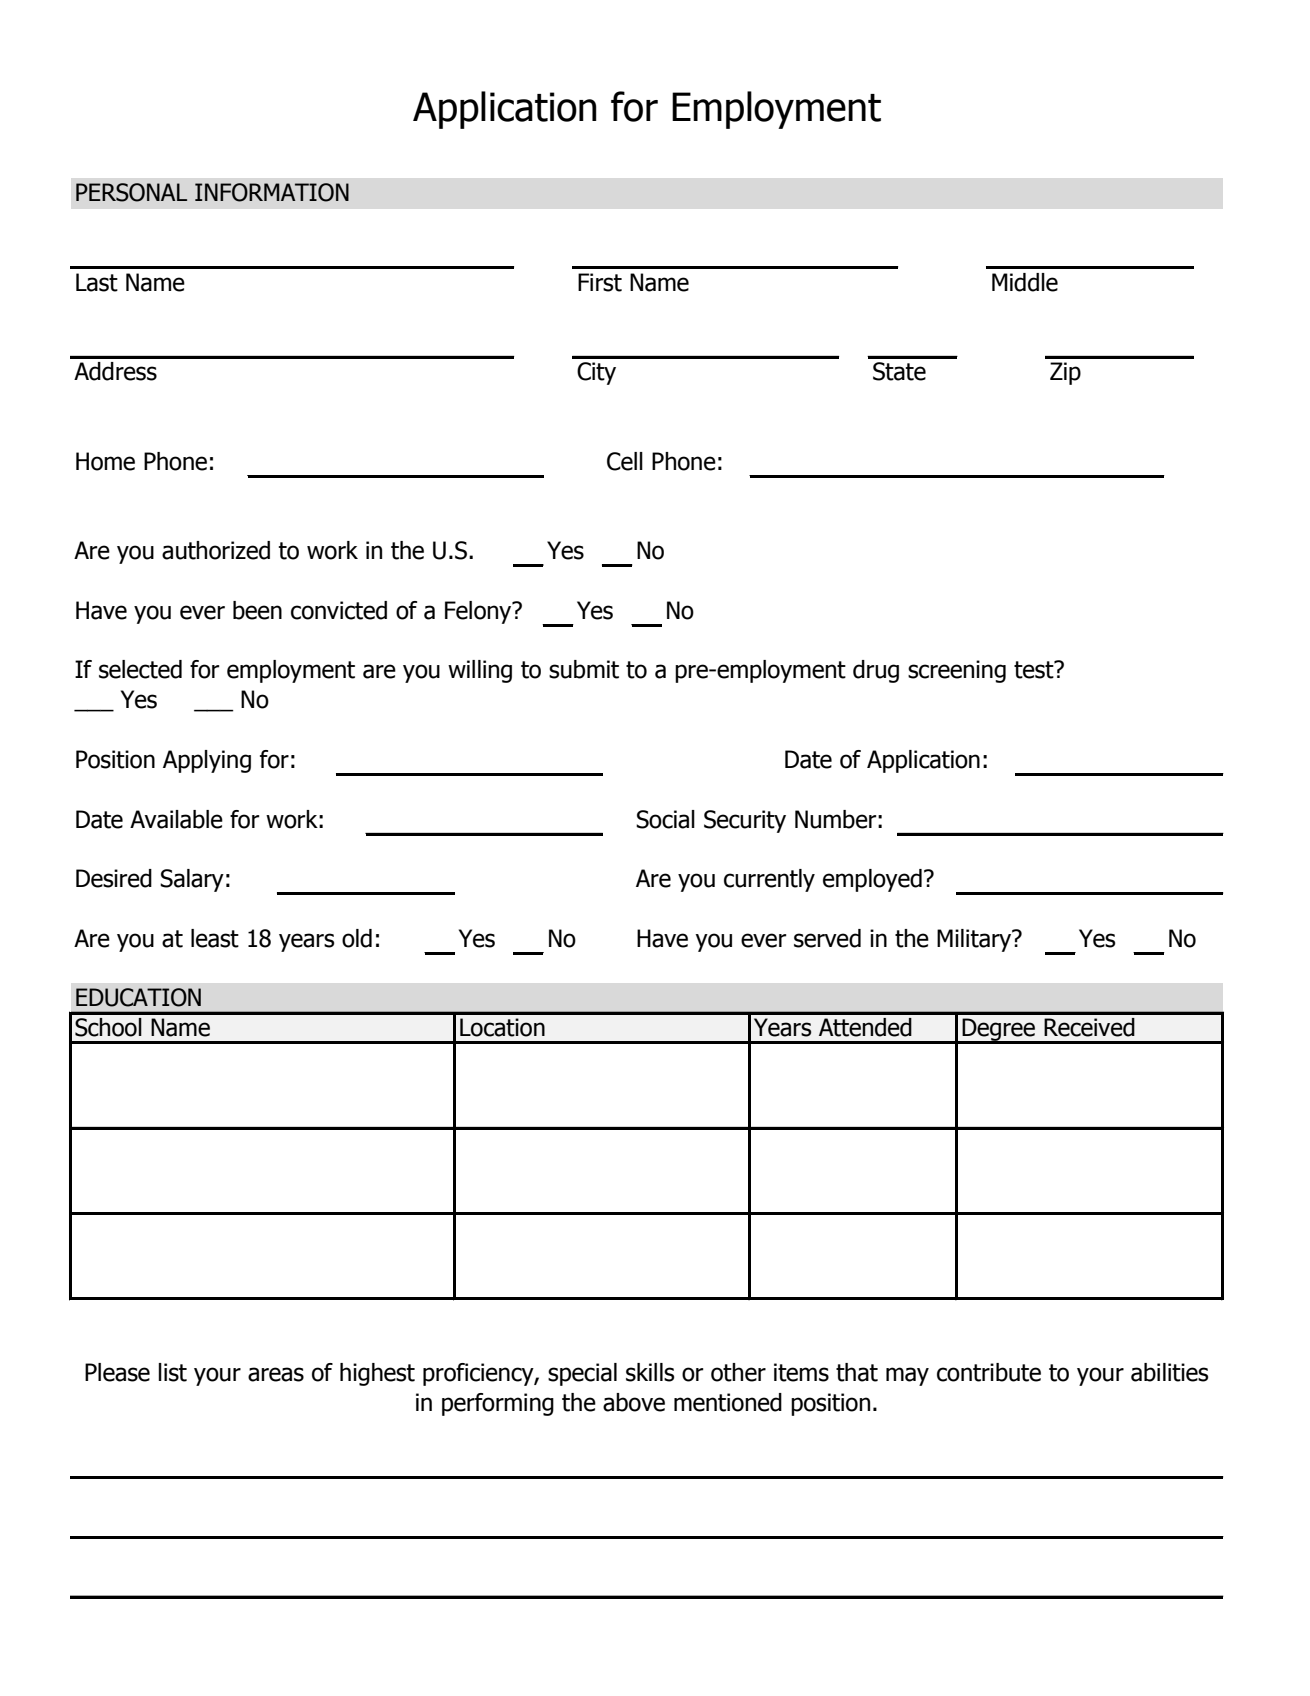  I want to click on INFORMATION, so click(272, 192).
